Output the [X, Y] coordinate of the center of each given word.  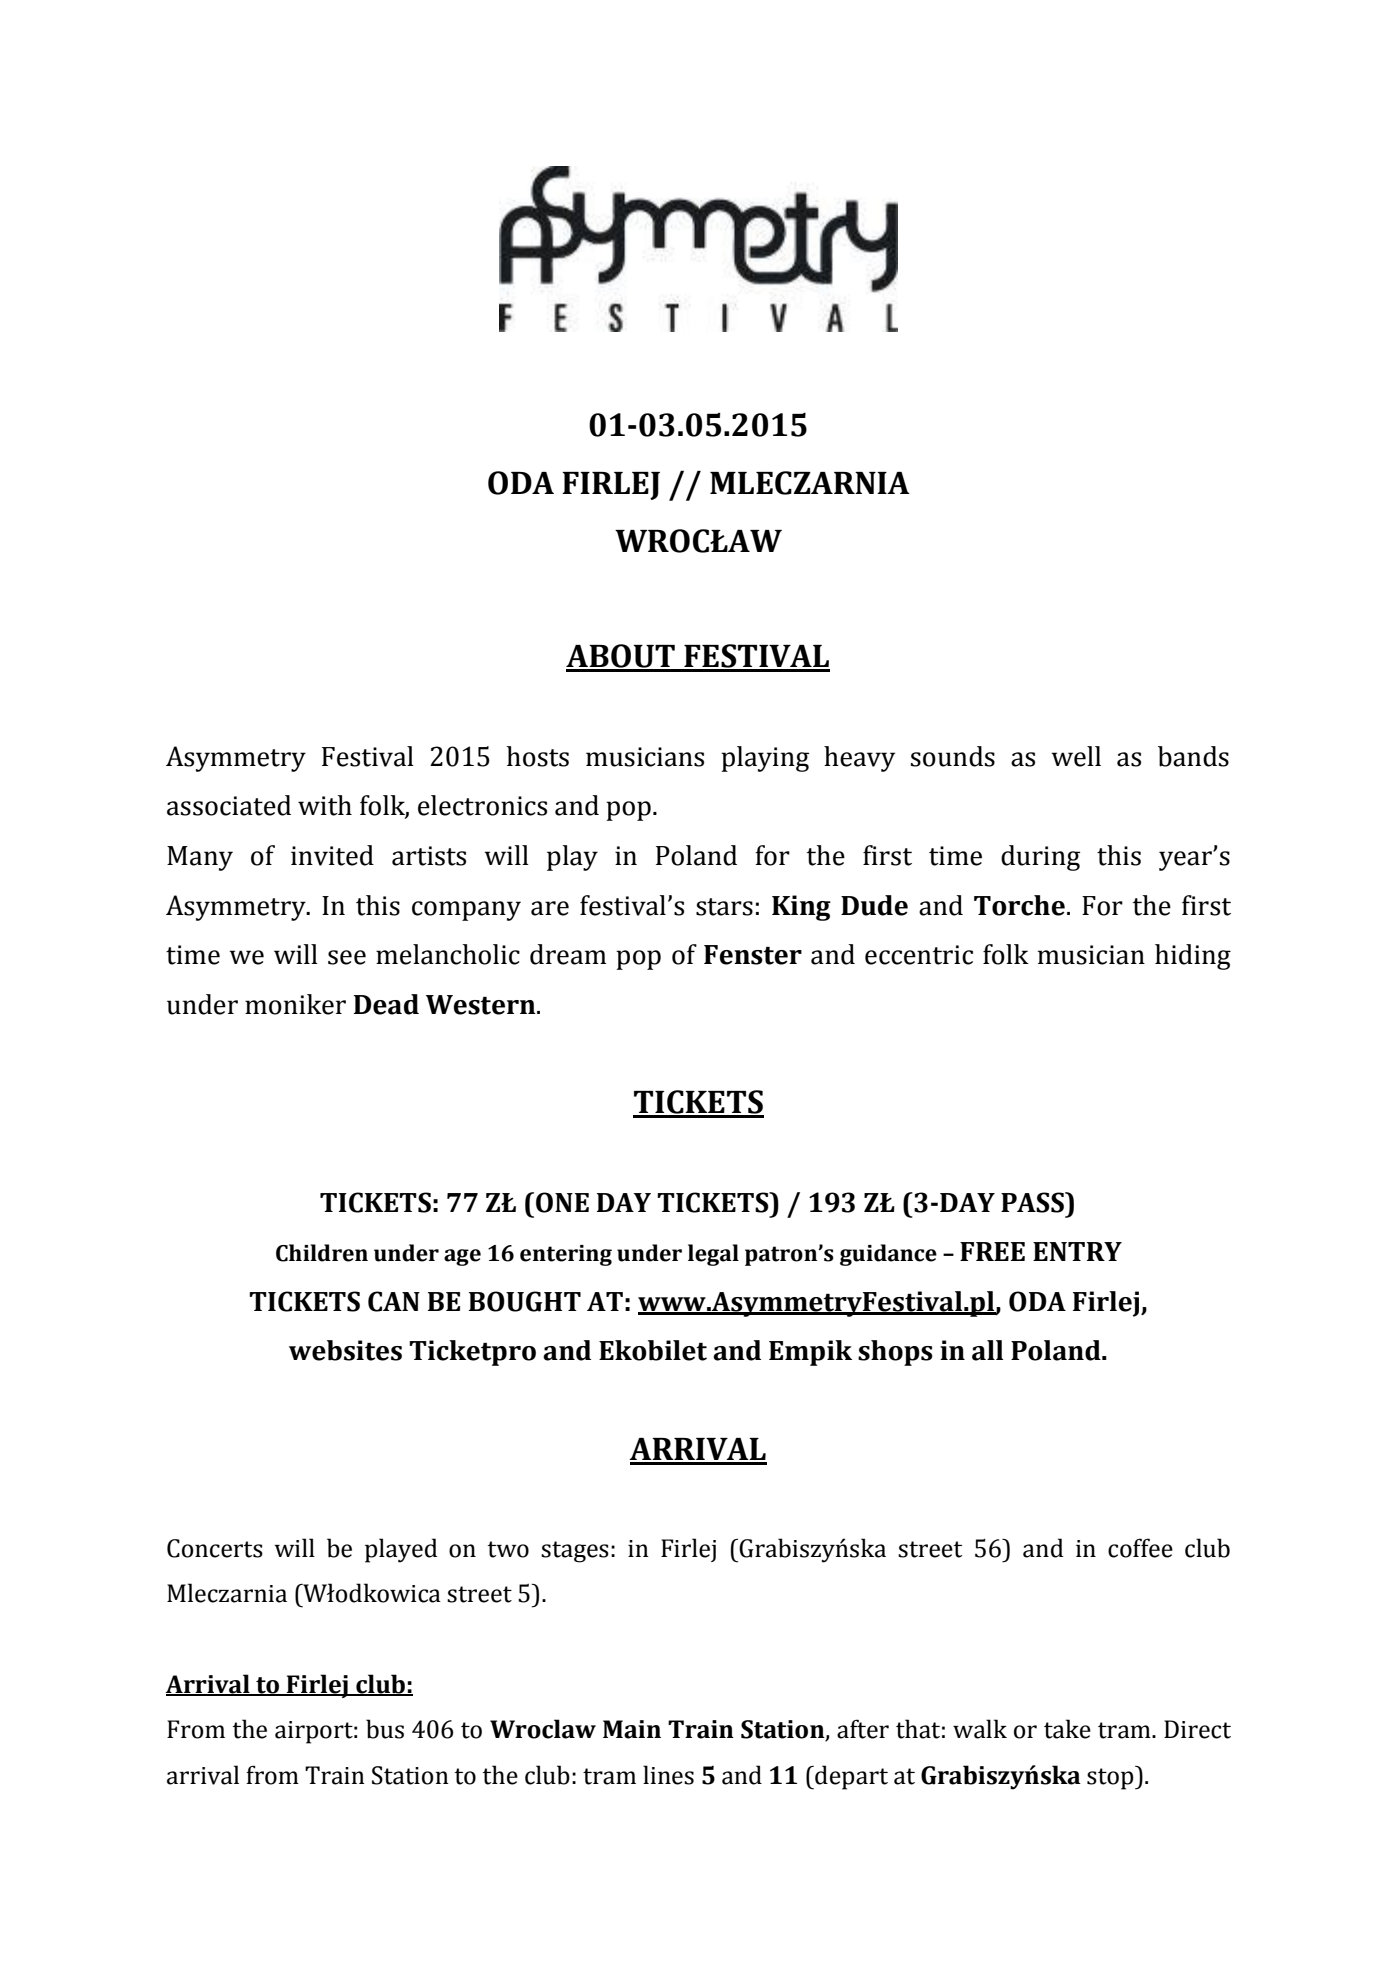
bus [385, 1729]
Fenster [753, 955]
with [325, 805]
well [1076, 756]
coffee [1140, 1548]
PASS [1033, 1202]
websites [345, 1350]
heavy [859, 759]
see [347, 957]
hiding [1193, 957]
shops [895, 1353]
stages [575, 1552]
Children [322, 1253]
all [987, 1350]
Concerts [215, 1548]
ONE [562, 1202]
